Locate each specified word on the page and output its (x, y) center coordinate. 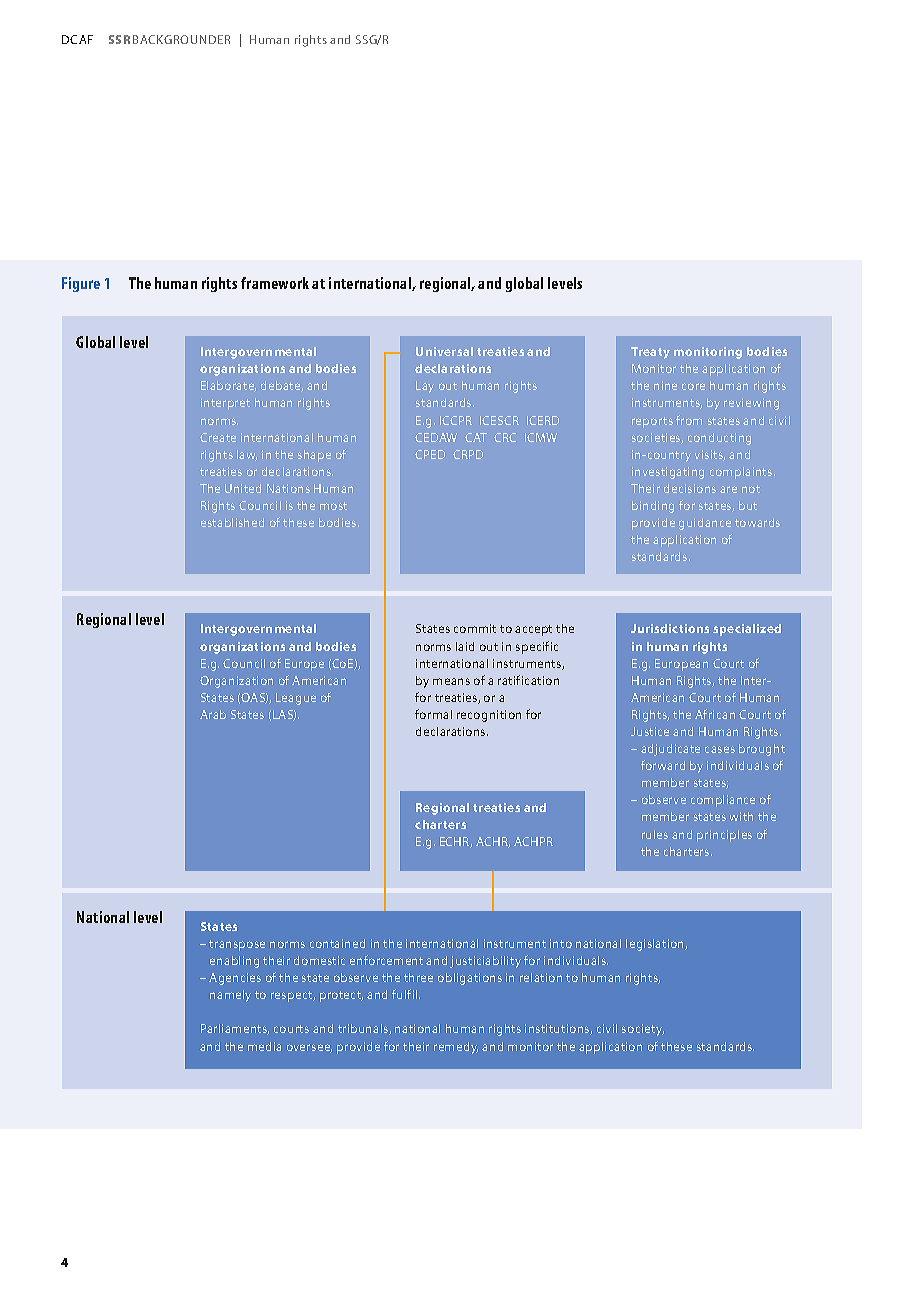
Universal (444, 351)
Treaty (650, 353)
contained (337, 943)
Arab (213, 714)
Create (218, 437)
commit (475, 628)
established (232, 522)
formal (433, 714)
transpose (237, 945)
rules (655, 834)
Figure (81, 284)
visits (710, 455)
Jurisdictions (670, 628)
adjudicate (670, 750)
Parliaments (235, 1029)
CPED (430, 454)
